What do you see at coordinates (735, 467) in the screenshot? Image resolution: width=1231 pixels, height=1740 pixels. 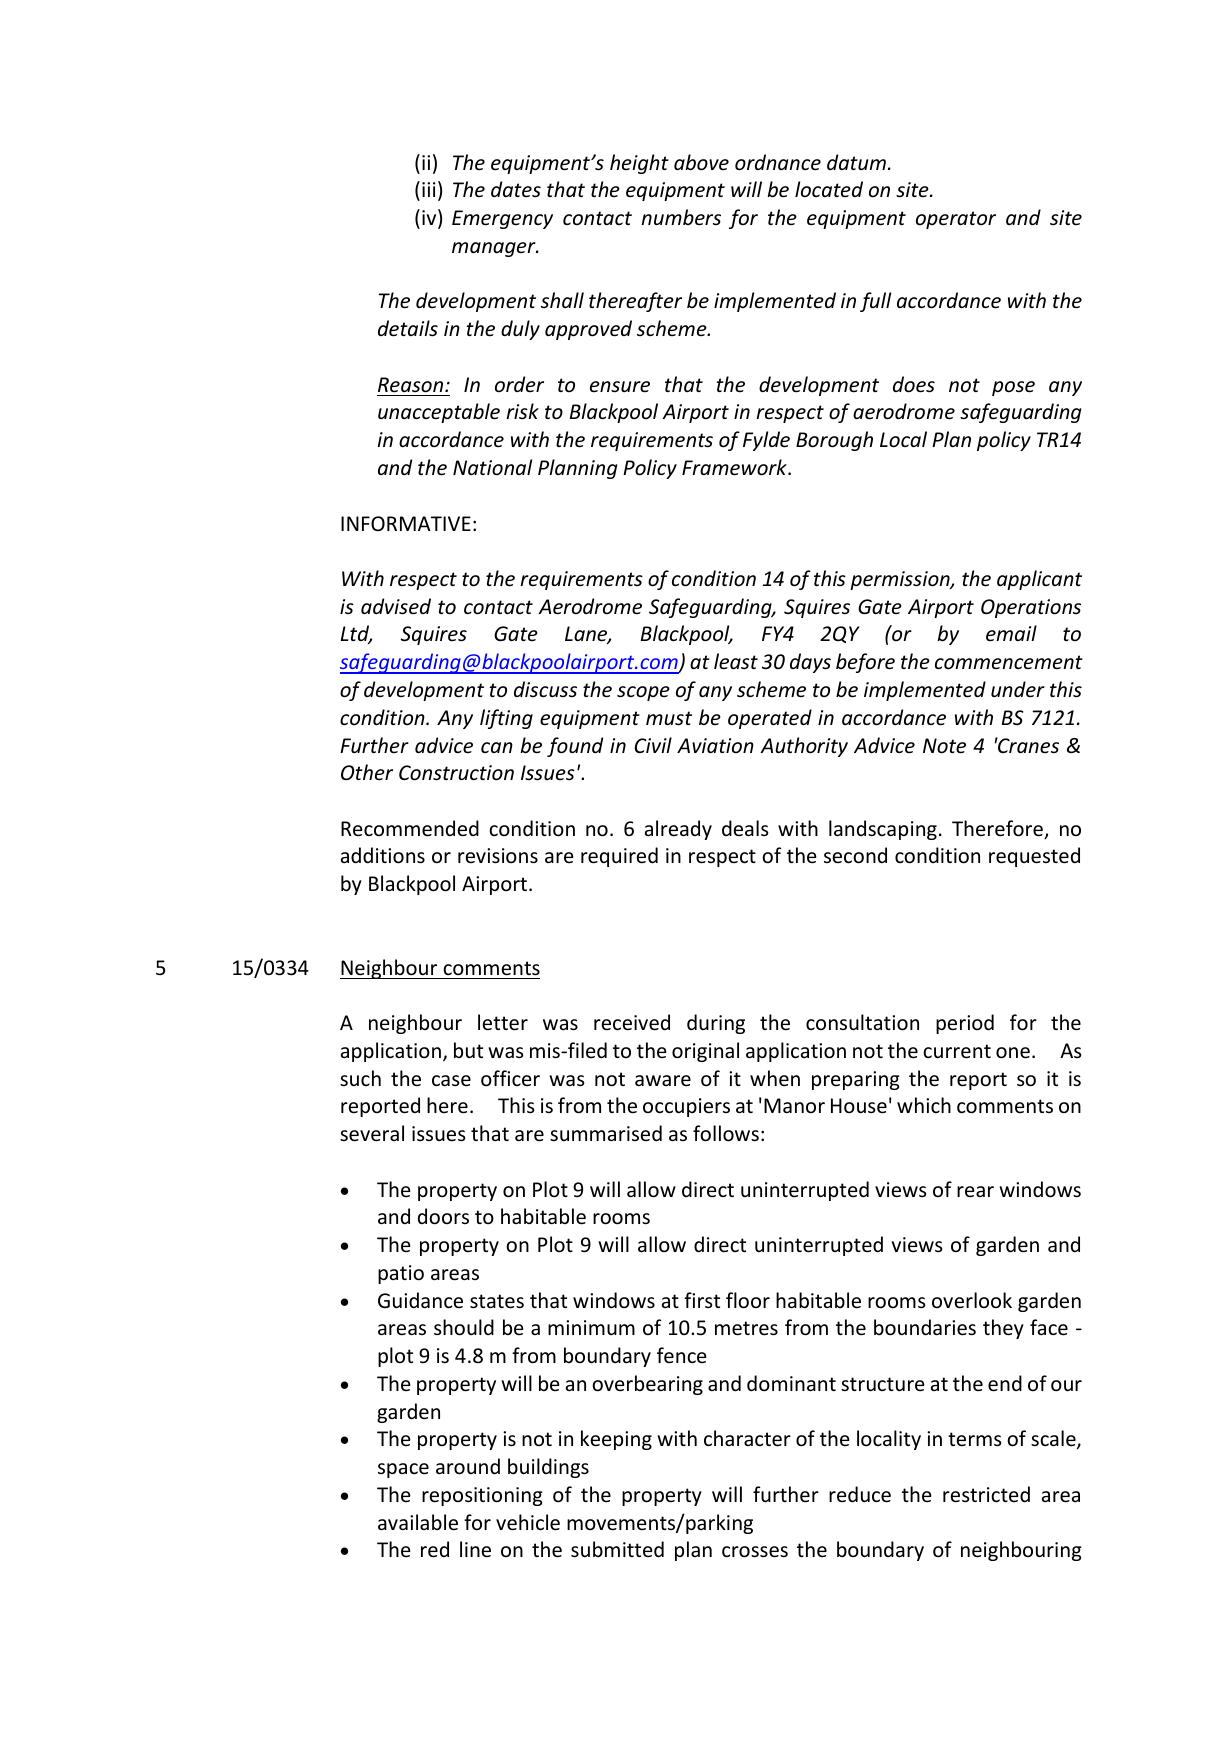 I see `Framework` at bounding box center [735, 467].
